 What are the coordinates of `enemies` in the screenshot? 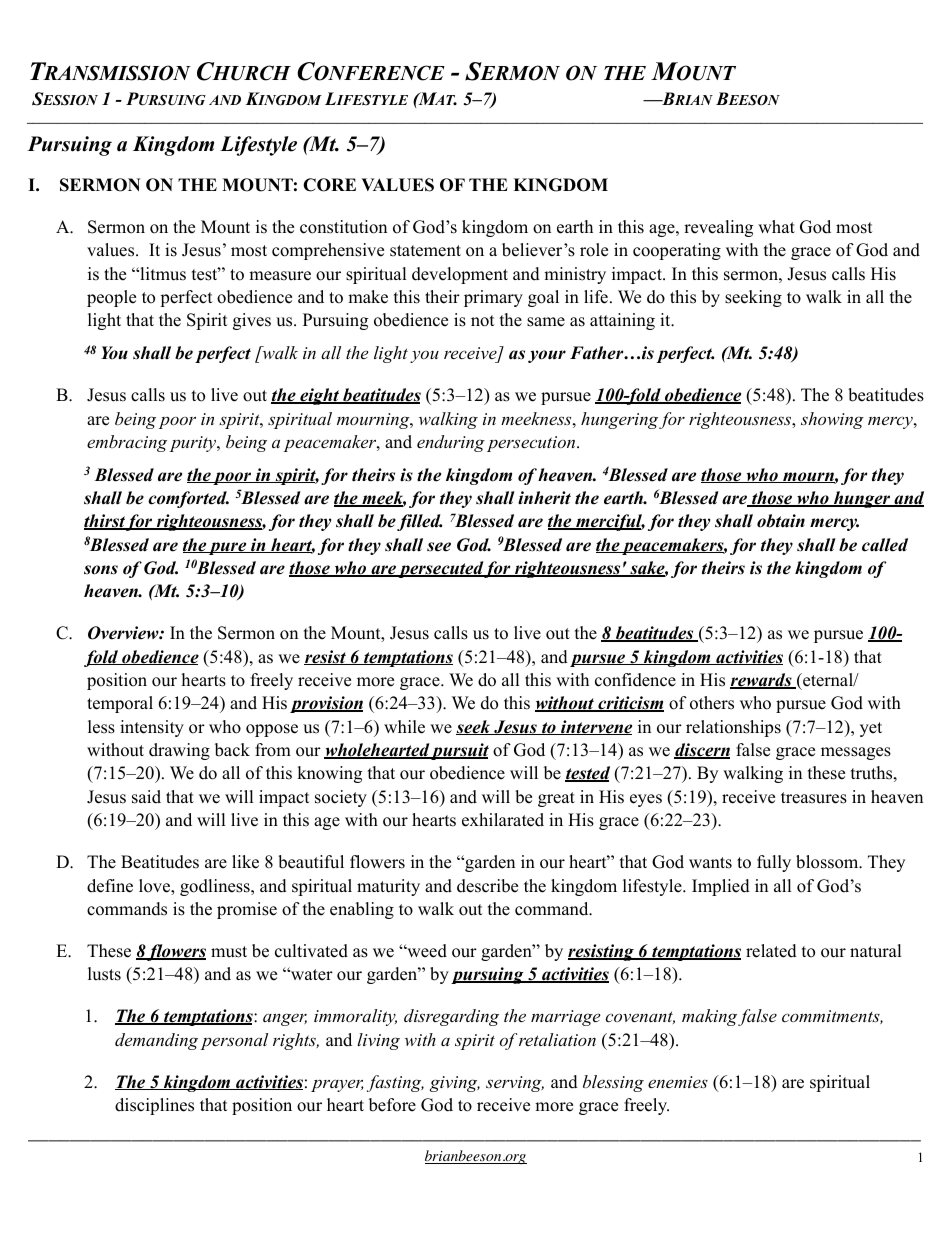 It's located at (678, 1082).
